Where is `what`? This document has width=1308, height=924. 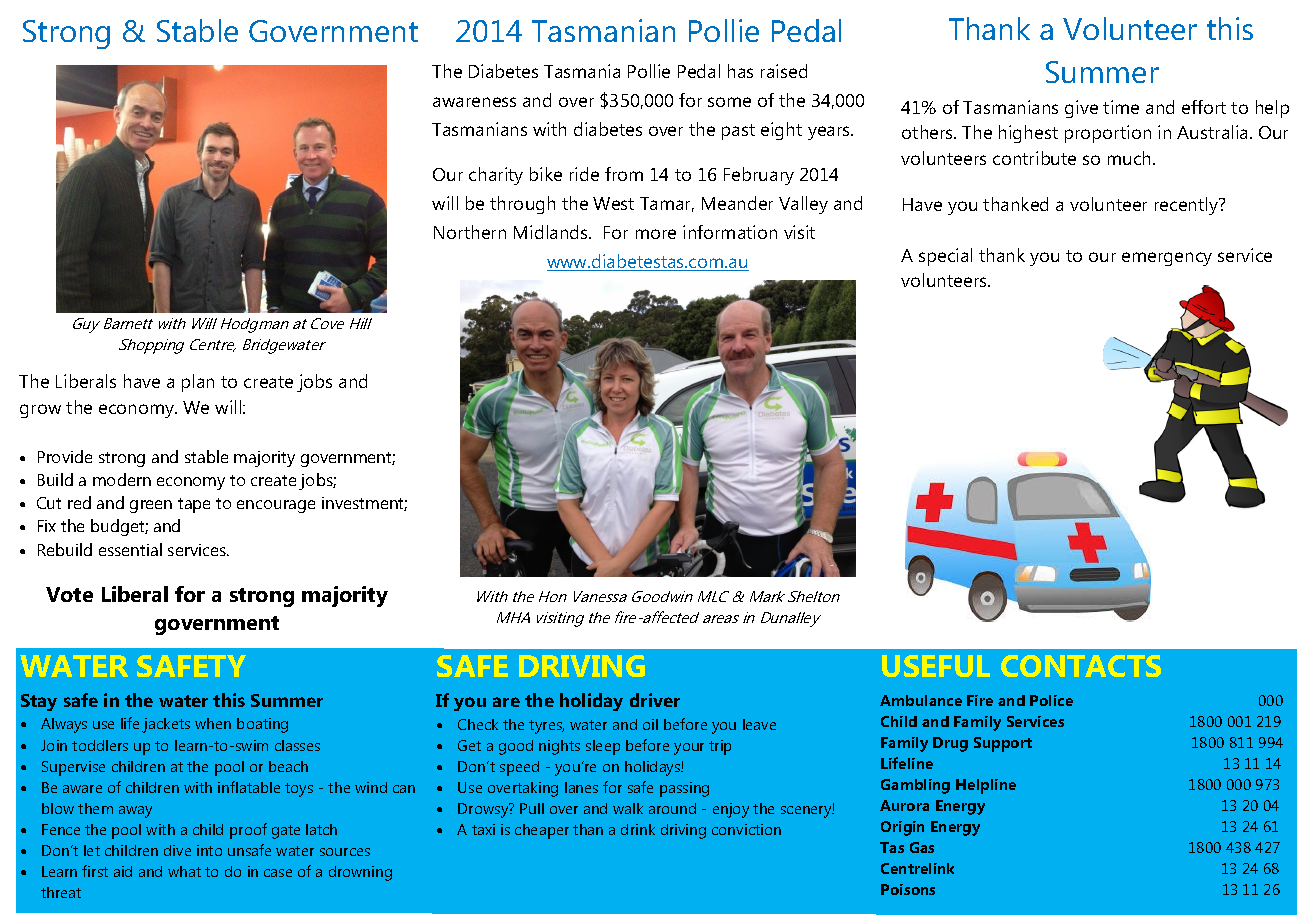
what is located at coordinates (184, 871).
